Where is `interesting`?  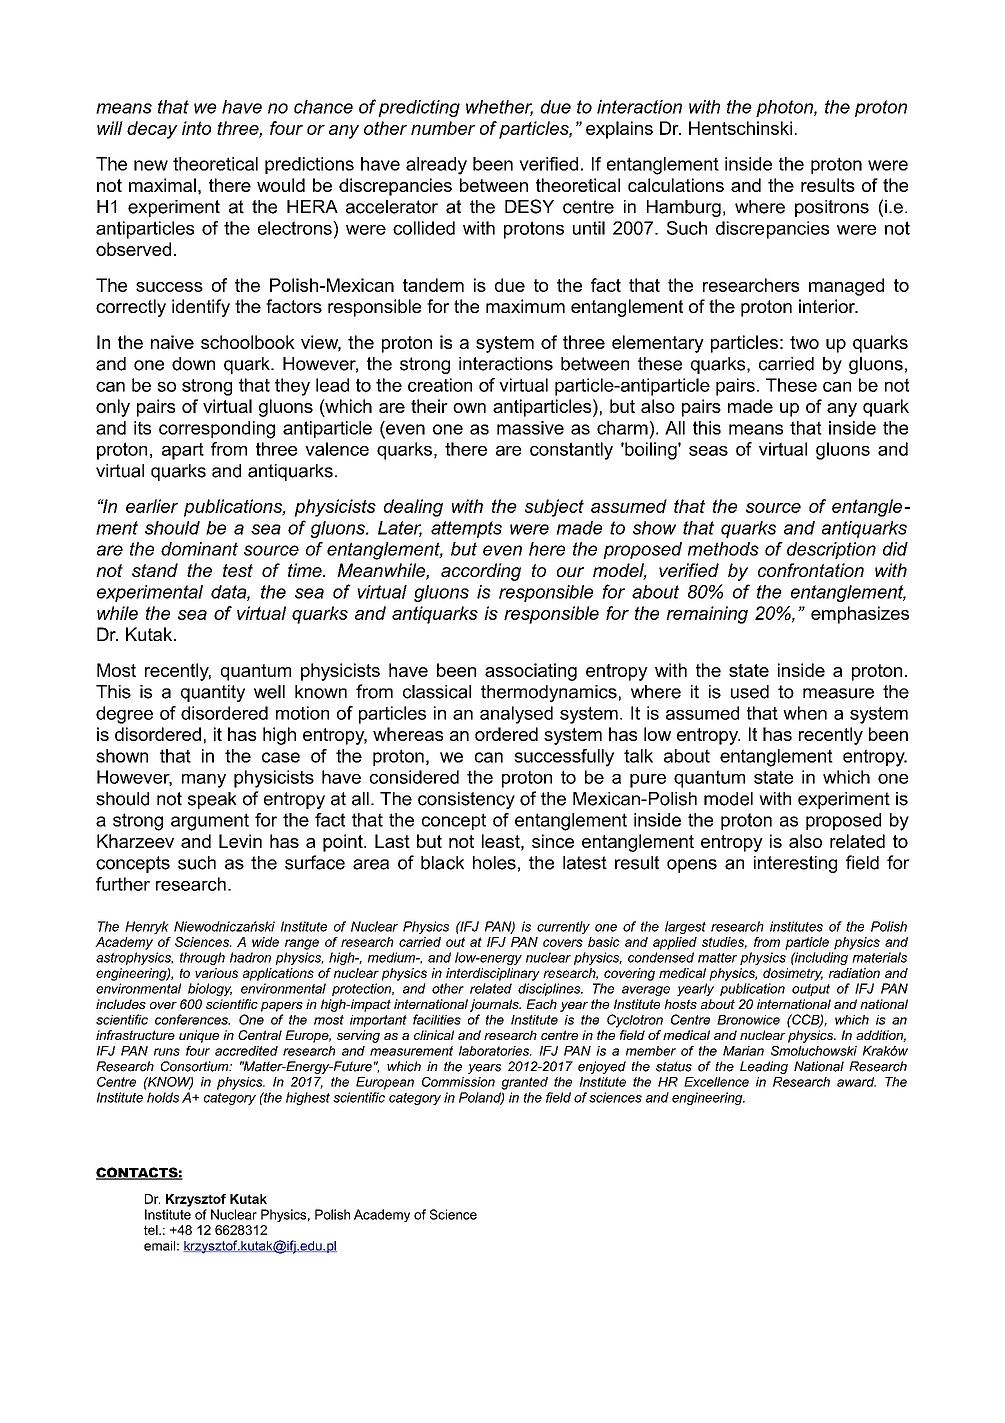
interesting is located at coordinates (795, 864).
